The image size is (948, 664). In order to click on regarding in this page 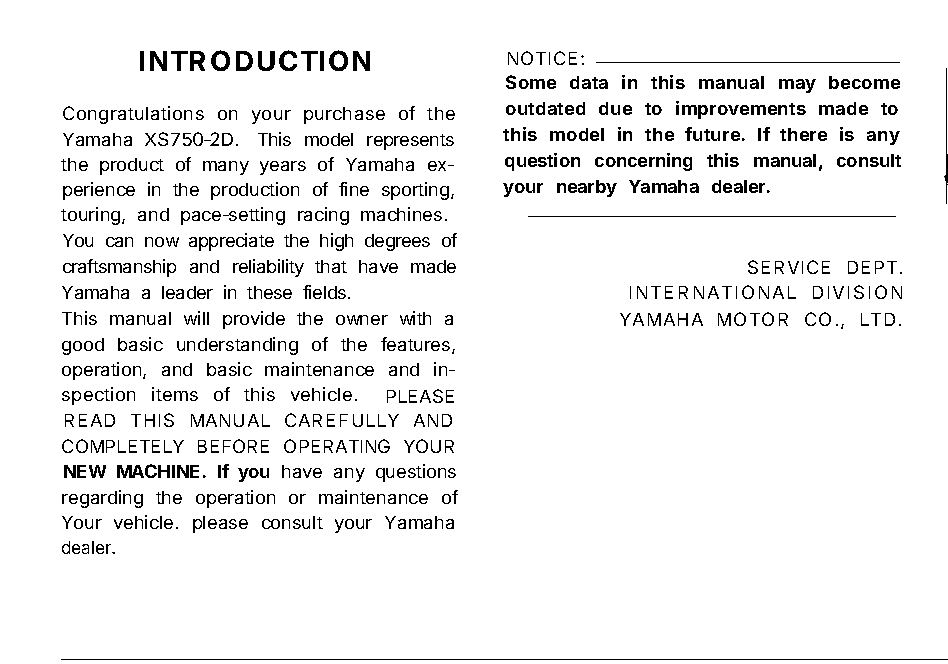, I will do `click(102, 499)`.
